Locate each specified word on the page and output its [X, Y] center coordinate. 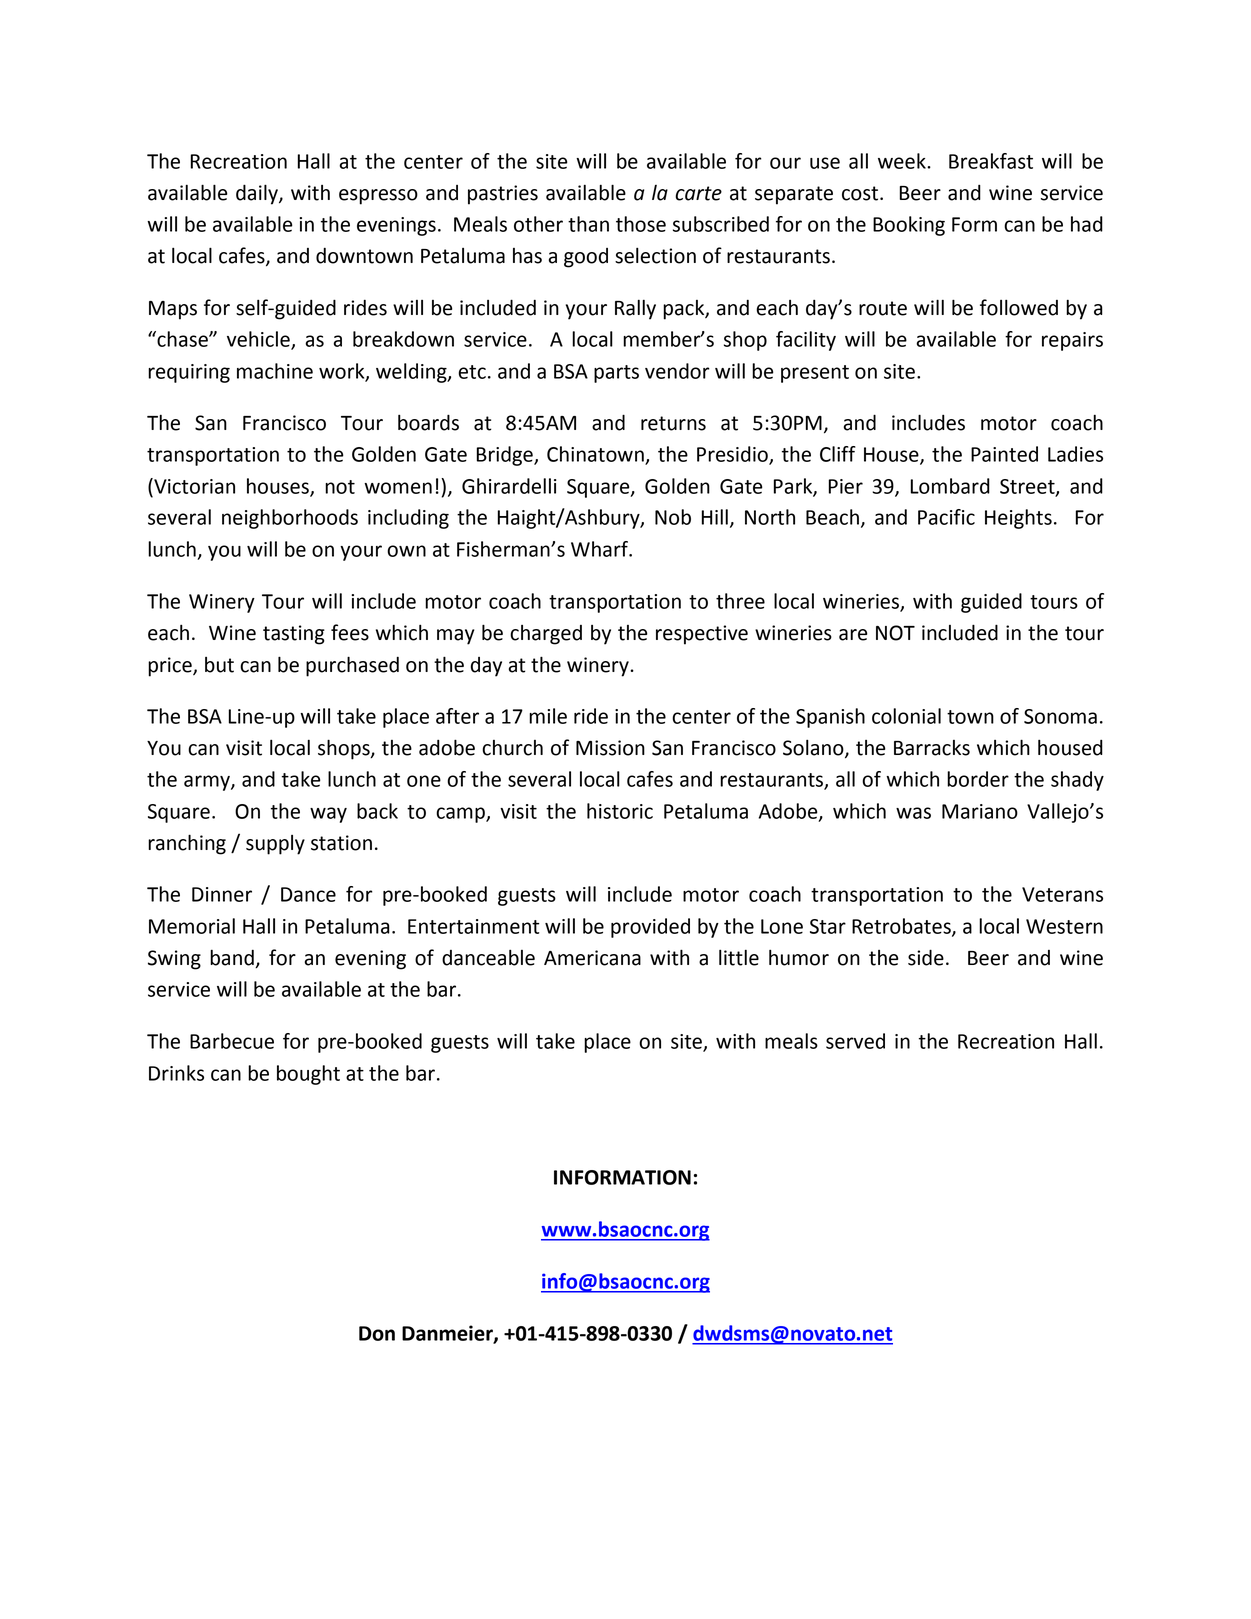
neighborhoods [290, 519]
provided [650, 928]
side [926, 957]
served [855, 1041]
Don [377, 1333]
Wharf [601, 549]
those [641, 224]
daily [258, 194]
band [233, 959]
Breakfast [991, 161]
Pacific [946, 517]
